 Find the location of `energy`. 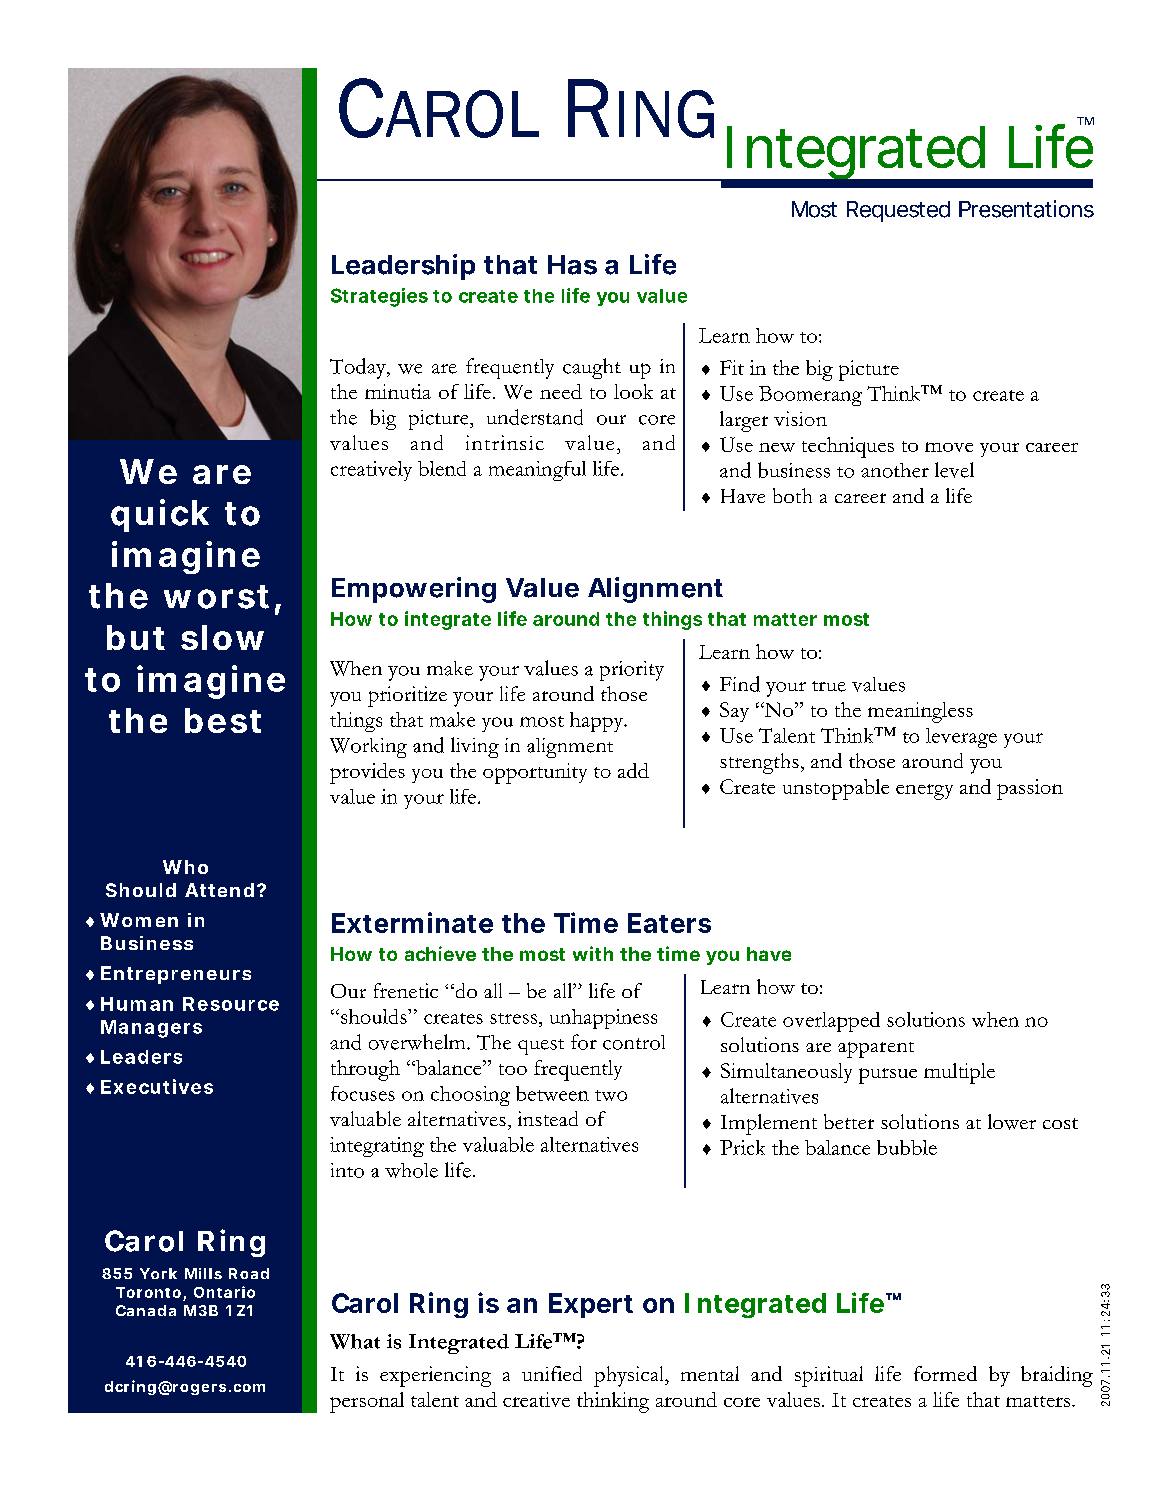

energy is located at coordinates (924, 792).
